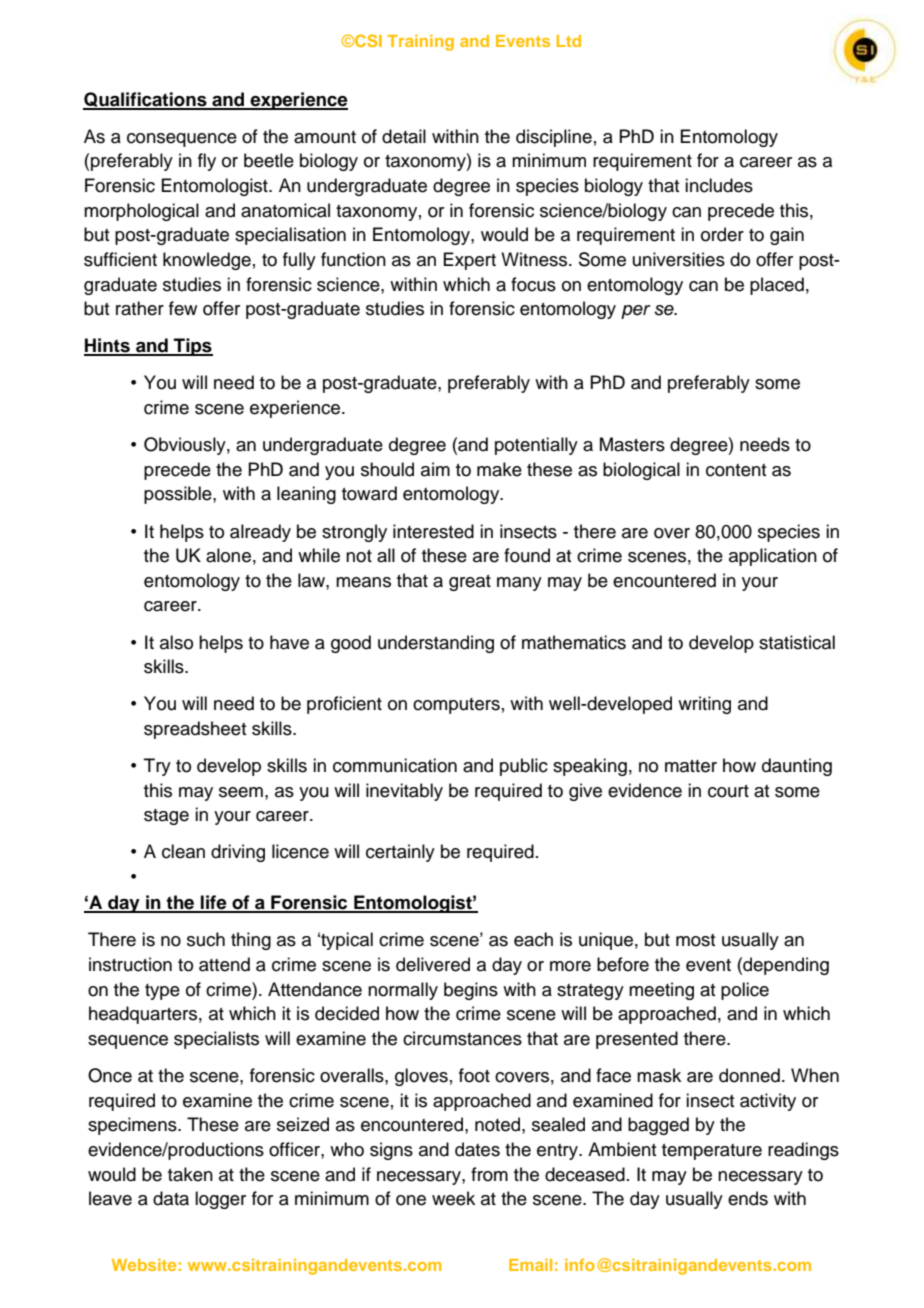  I want to click on data, so click(171, 1198).
